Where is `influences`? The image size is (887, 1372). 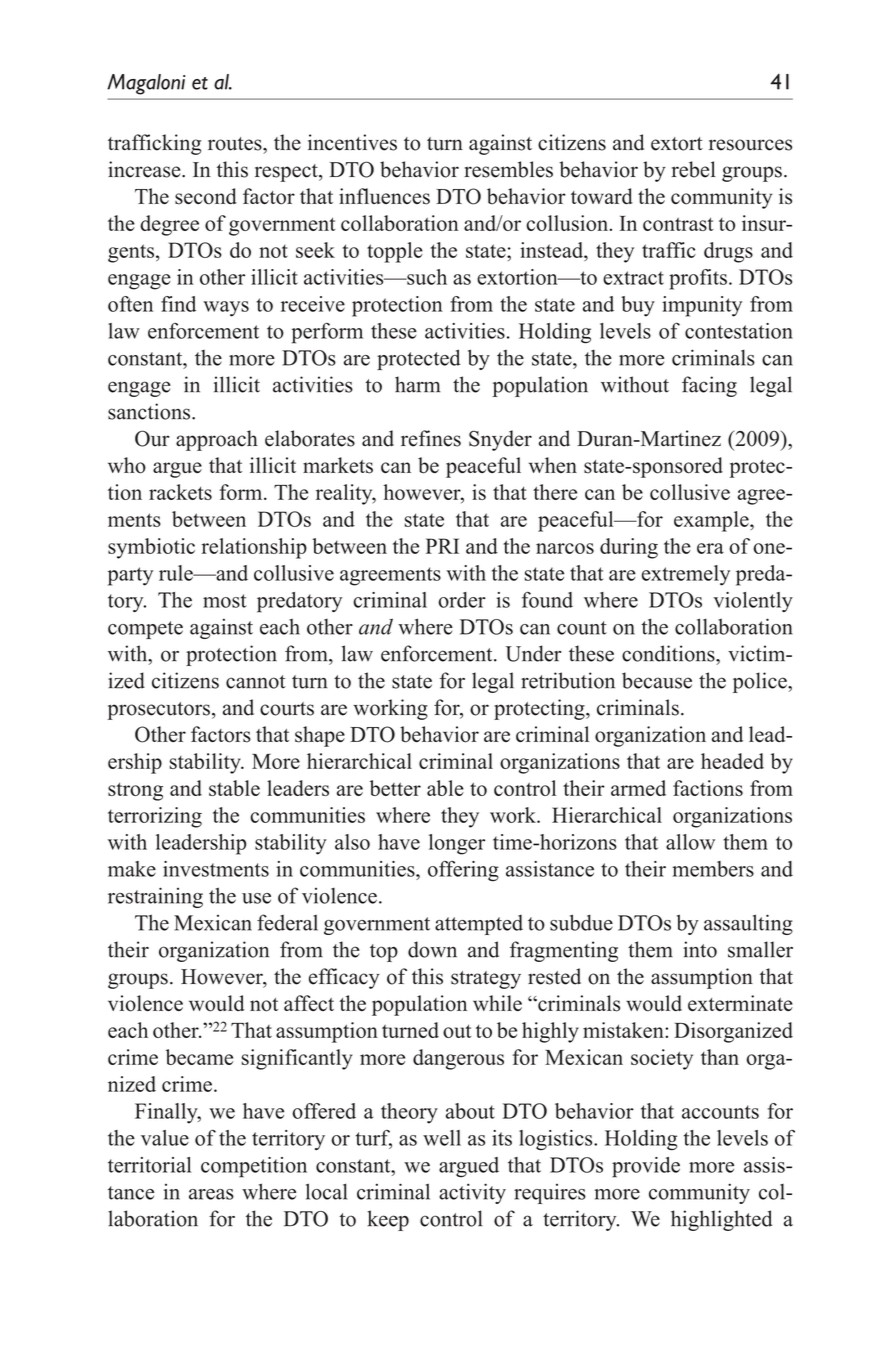
influences is located at coordinates (384, 196).
